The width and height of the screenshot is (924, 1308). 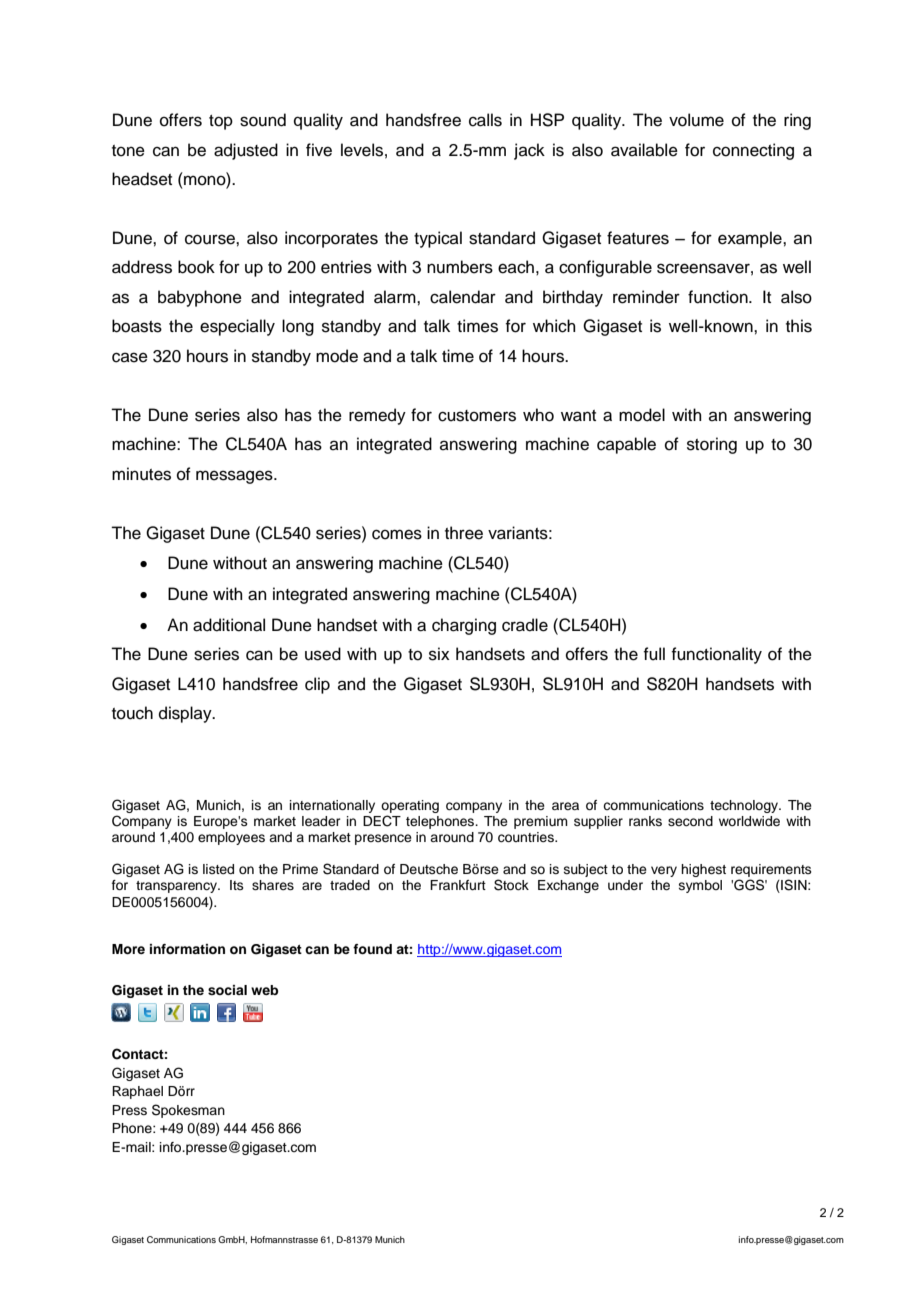 What do you see at coordinates (799, 326) in the screenshot?
I see `this` at bounding box center [799, 326].
